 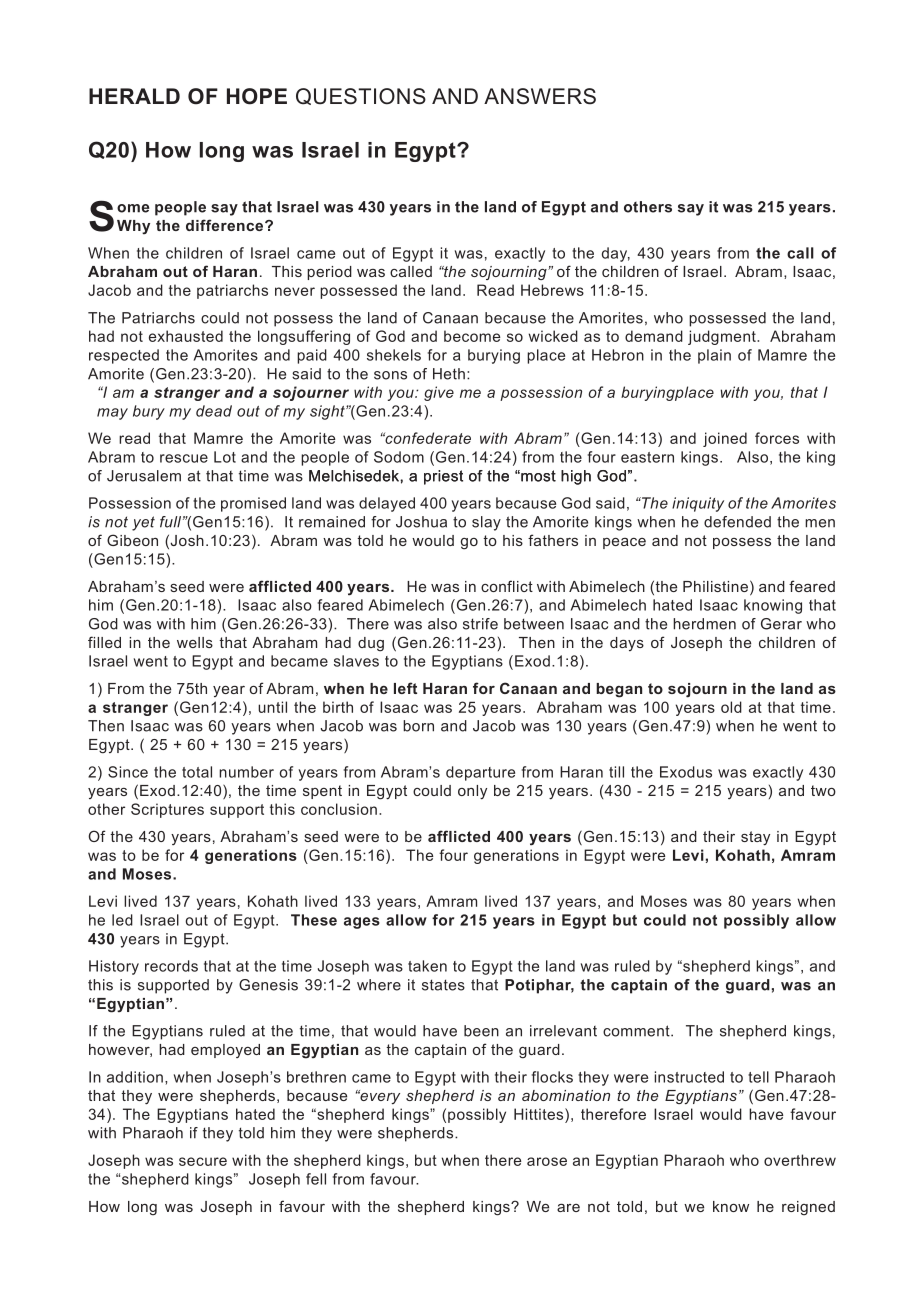 What do you see at coordinates (540, 96) in the page?
I see `ANSWERS` at bounding box center [540, 96].
